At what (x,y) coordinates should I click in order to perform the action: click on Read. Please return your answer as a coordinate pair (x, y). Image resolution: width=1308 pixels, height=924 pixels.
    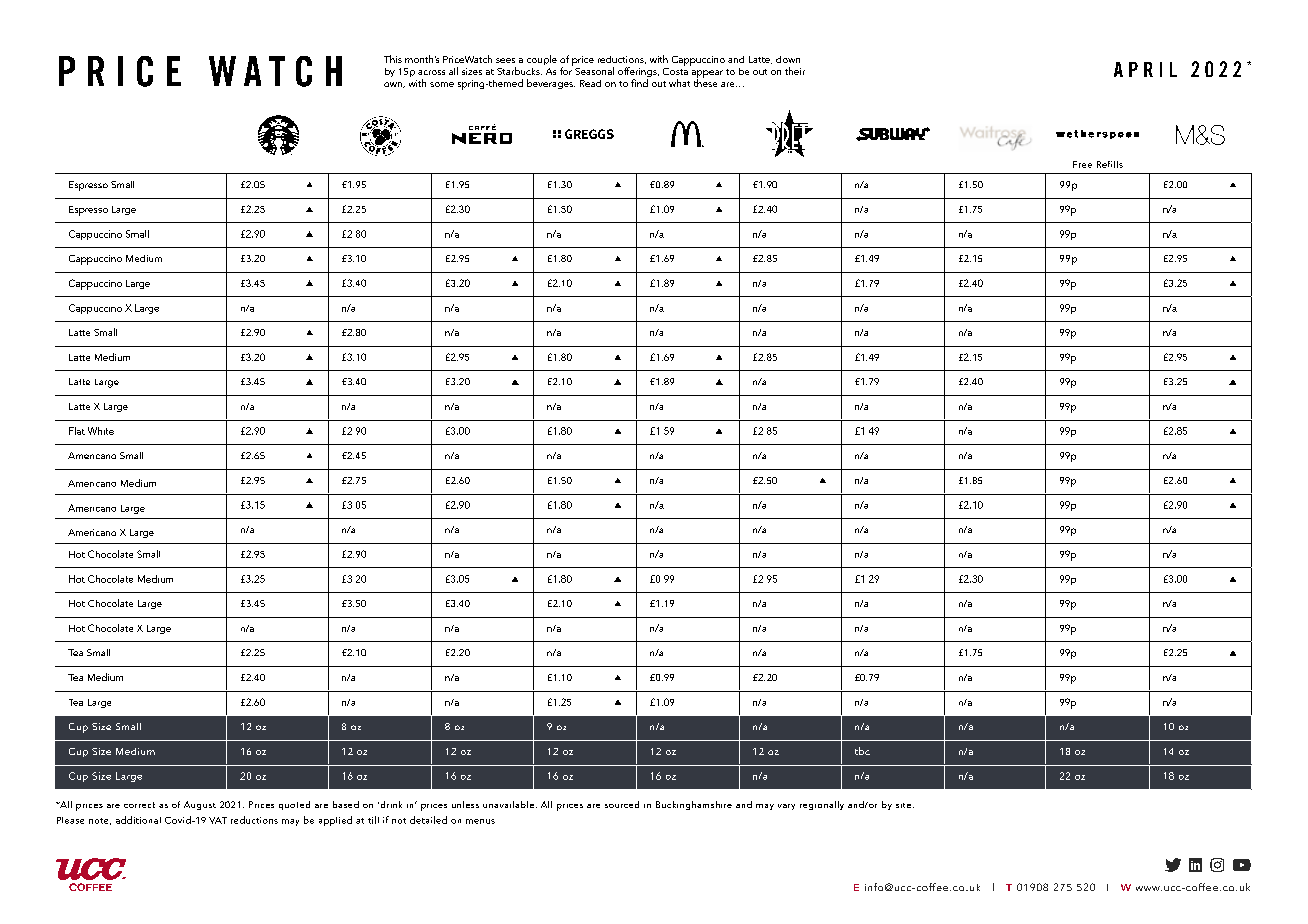
    Looking at the image, I should click on (590, 83).
